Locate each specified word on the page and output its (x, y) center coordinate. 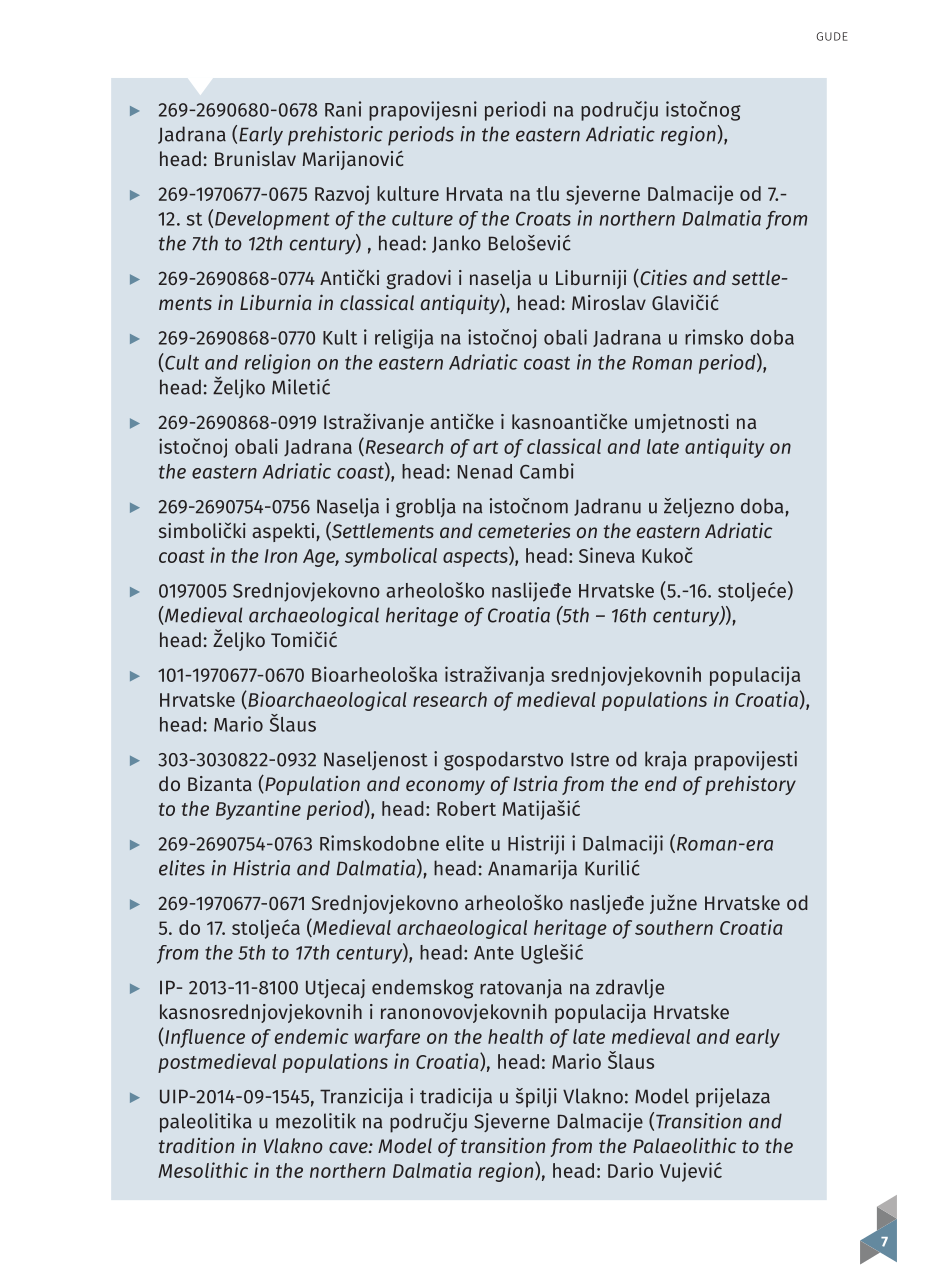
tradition (196, 1145)
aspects (476, 557)
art (485, 447)
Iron (281, 556)
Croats (543, 219)
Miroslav (609, 302)
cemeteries (524, 530)
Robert (466, 808)
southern (674, 927)
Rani (343, 109)
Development (272, 220)
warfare (387, 1038)
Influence (204, 1038)
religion (277, 364)
